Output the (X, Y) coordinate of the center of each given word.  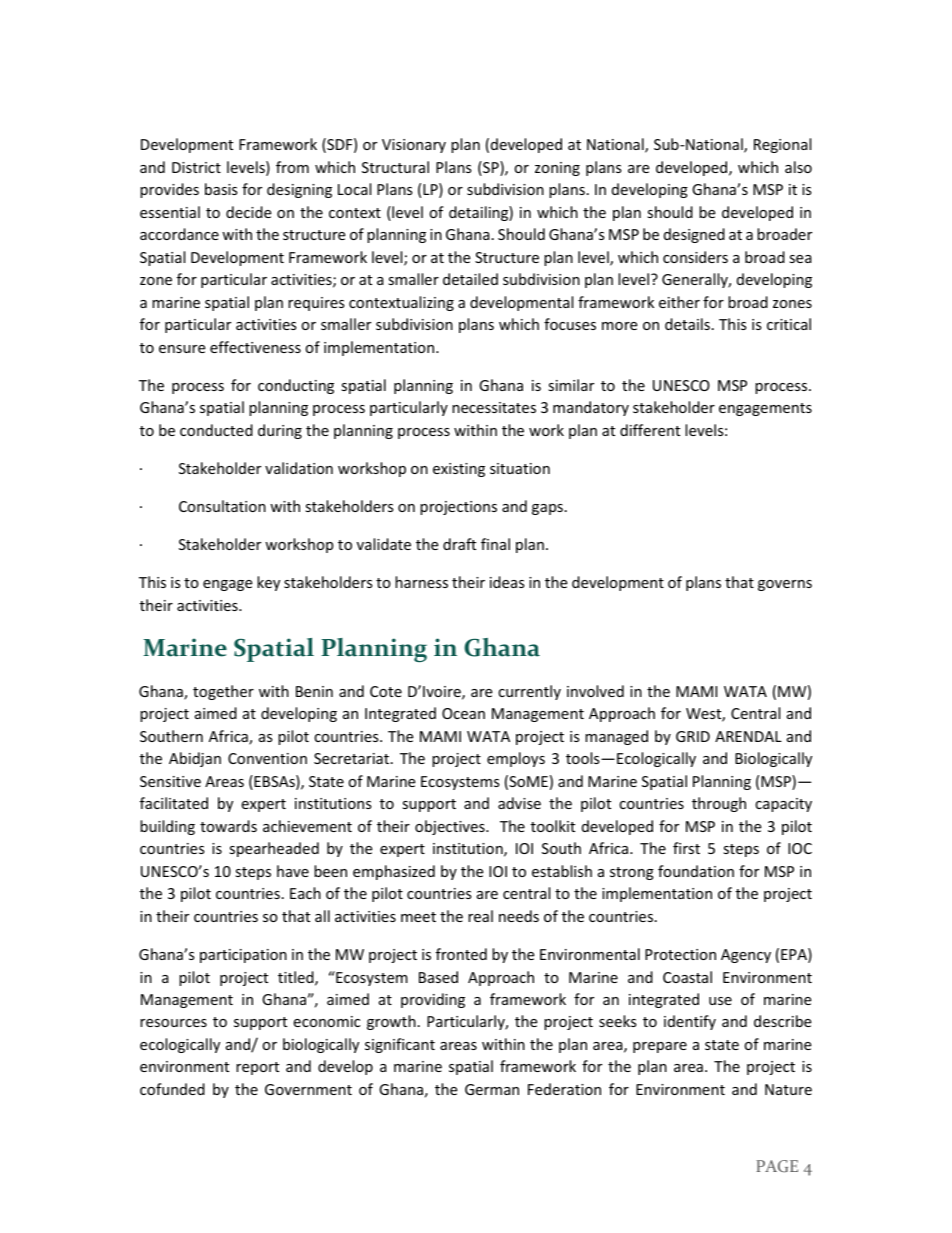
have (293, 871)
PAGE (777, 1166)
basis (221, 189)
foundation (696, 871)
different (650, 430)
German (492, 1089)
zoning (557, 169)
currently (529, 692)
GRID (693, 736)
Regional (782, 145)
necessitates (494, 407)
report (257, 1068)
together (223, 692)
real (480, 916)
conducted (216, 430)
